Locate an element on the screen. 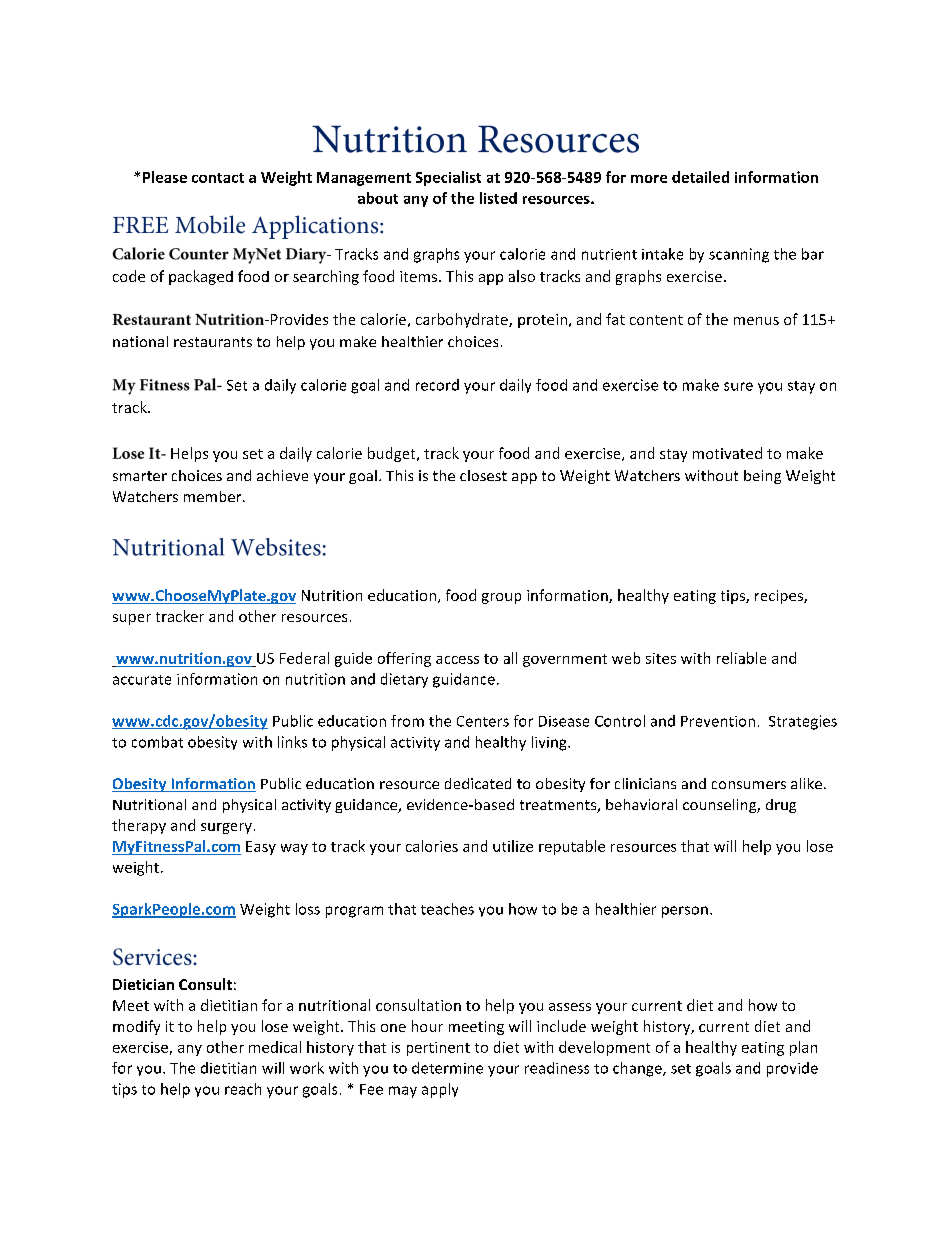 Image resolution: width=952 pixels, height=1233 pixels. restaurants is located at coordinates (213, 342).
